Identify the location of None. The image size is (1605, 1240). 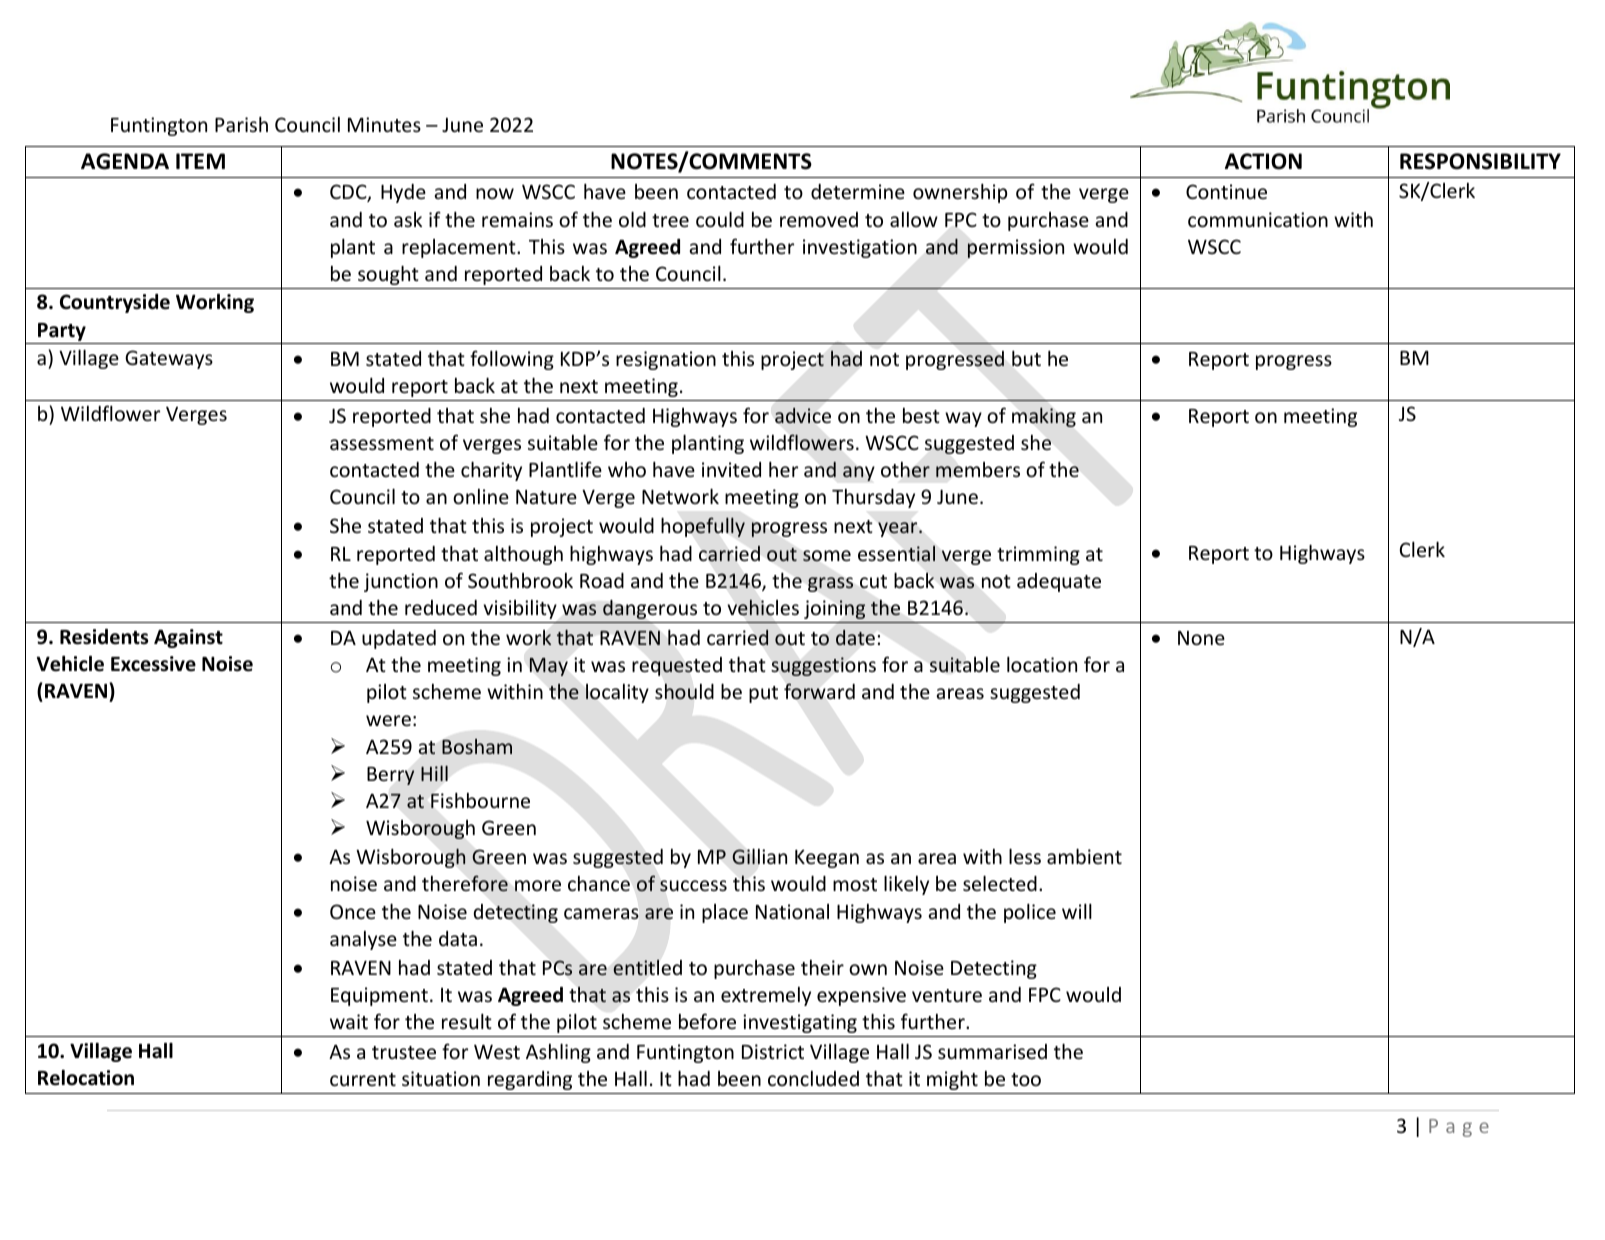
(1201, 638).
